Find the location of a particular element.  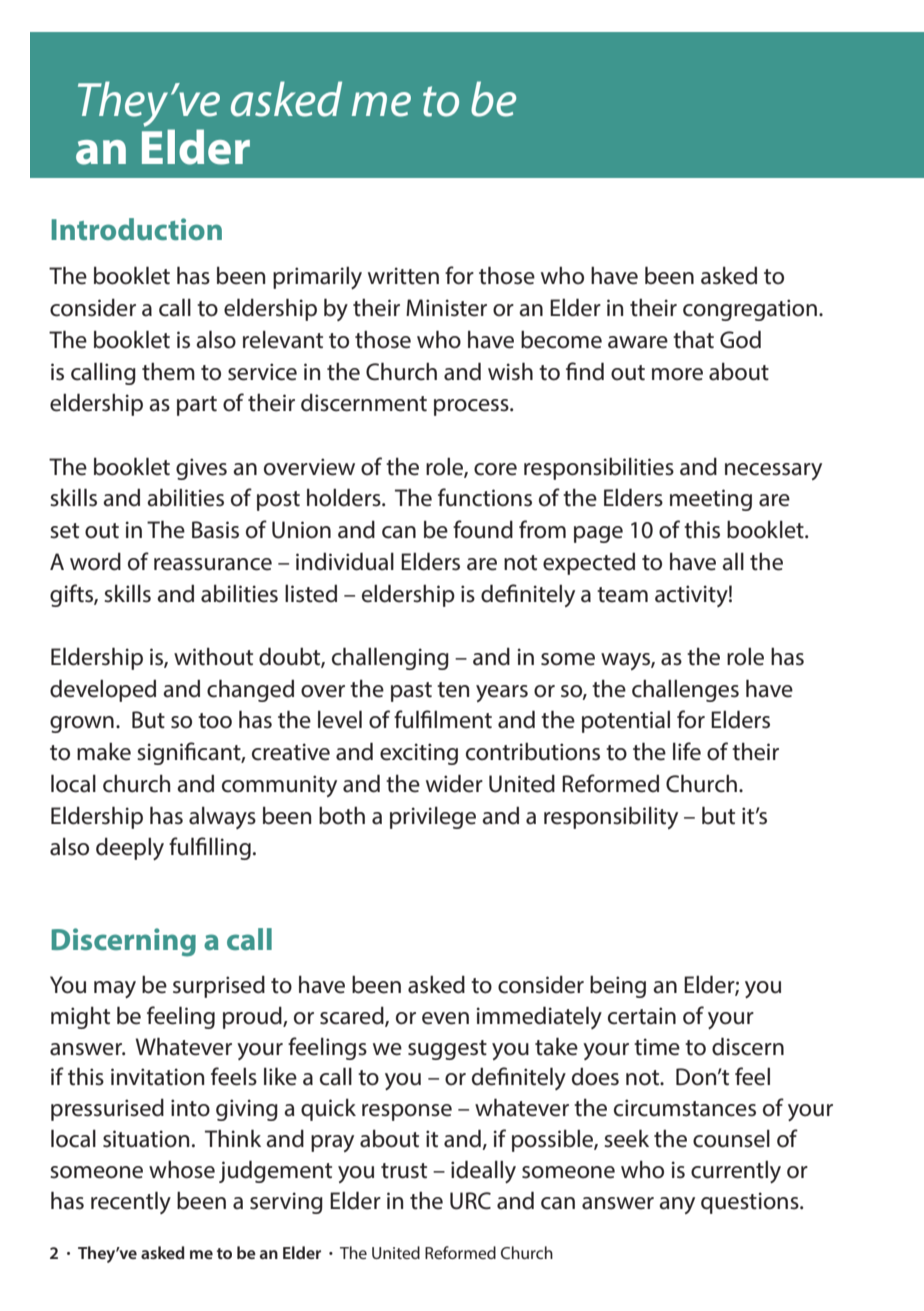

Introduction is located at coordinates (136, 229).
